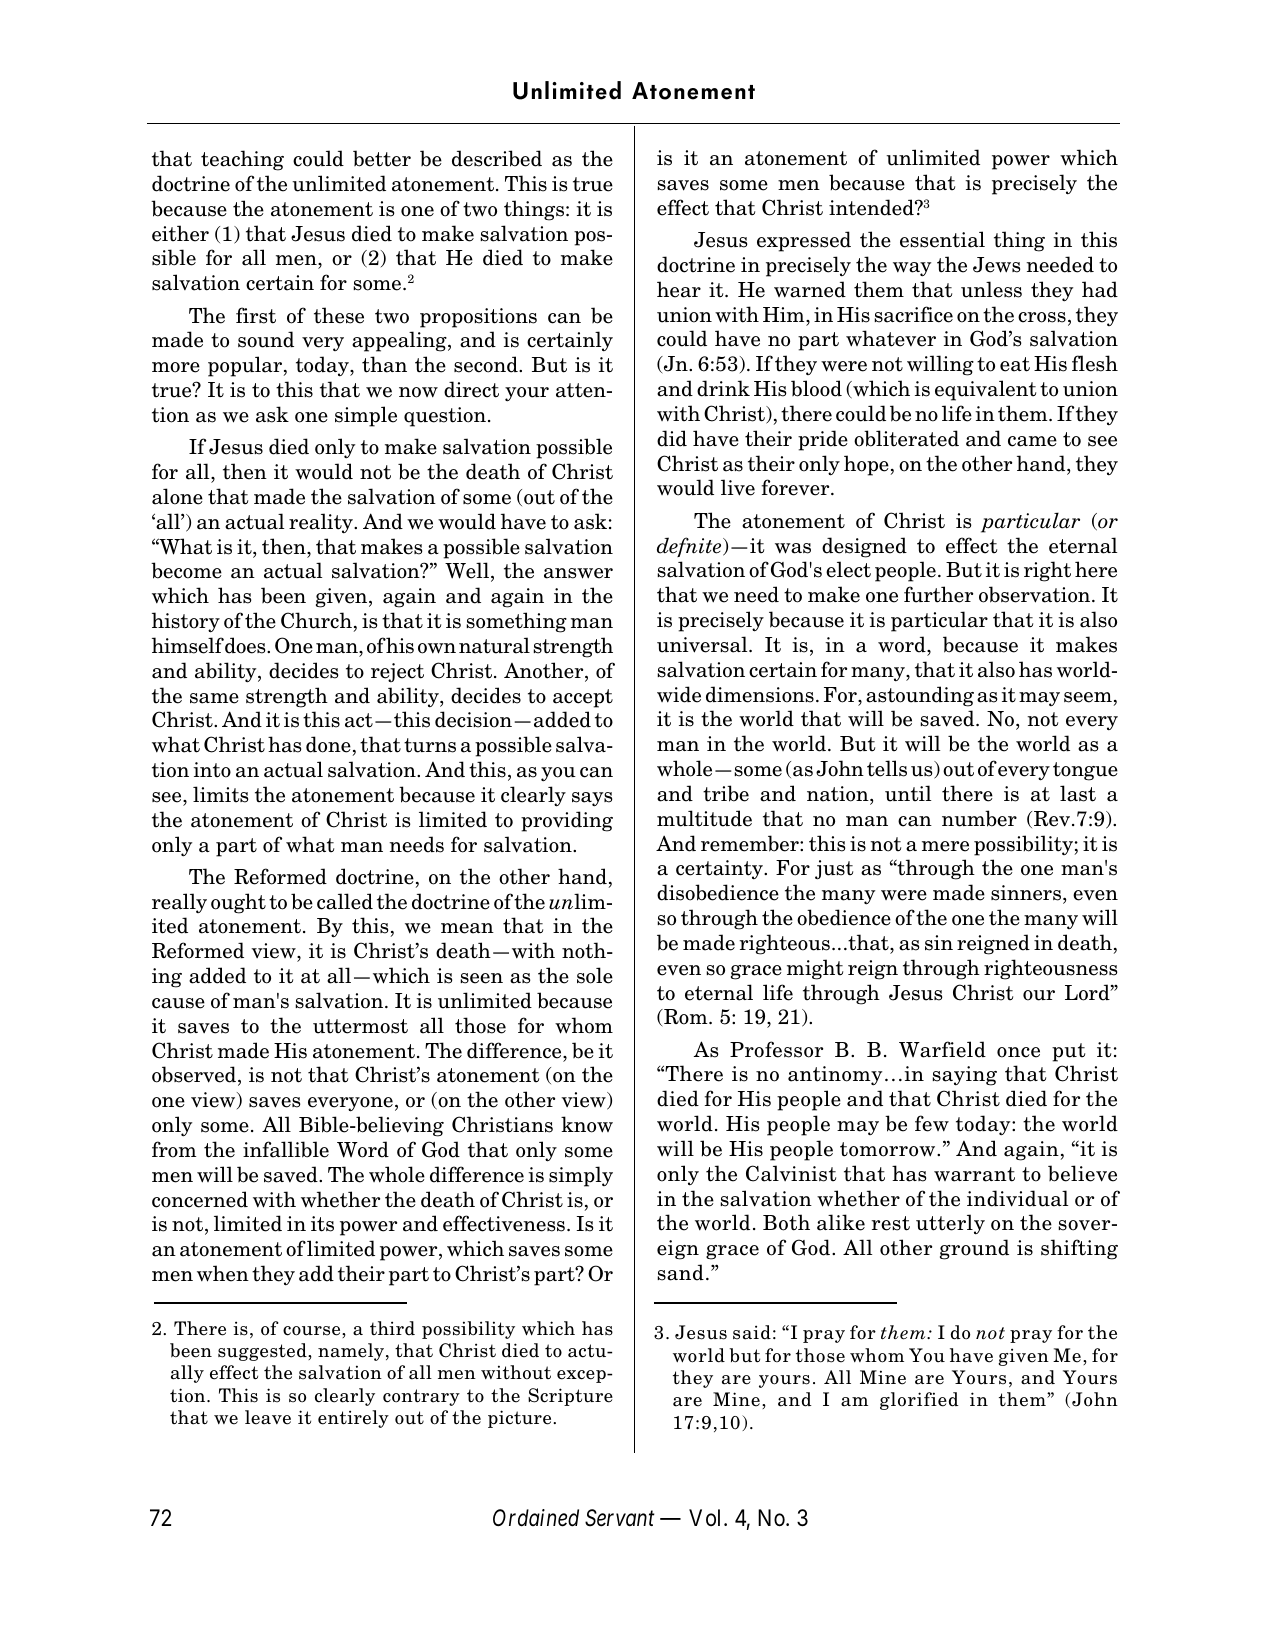 This page has width=1267, height=1639. Describe the element at coordinates (592, 799) in the page. I see `says` at that location.
